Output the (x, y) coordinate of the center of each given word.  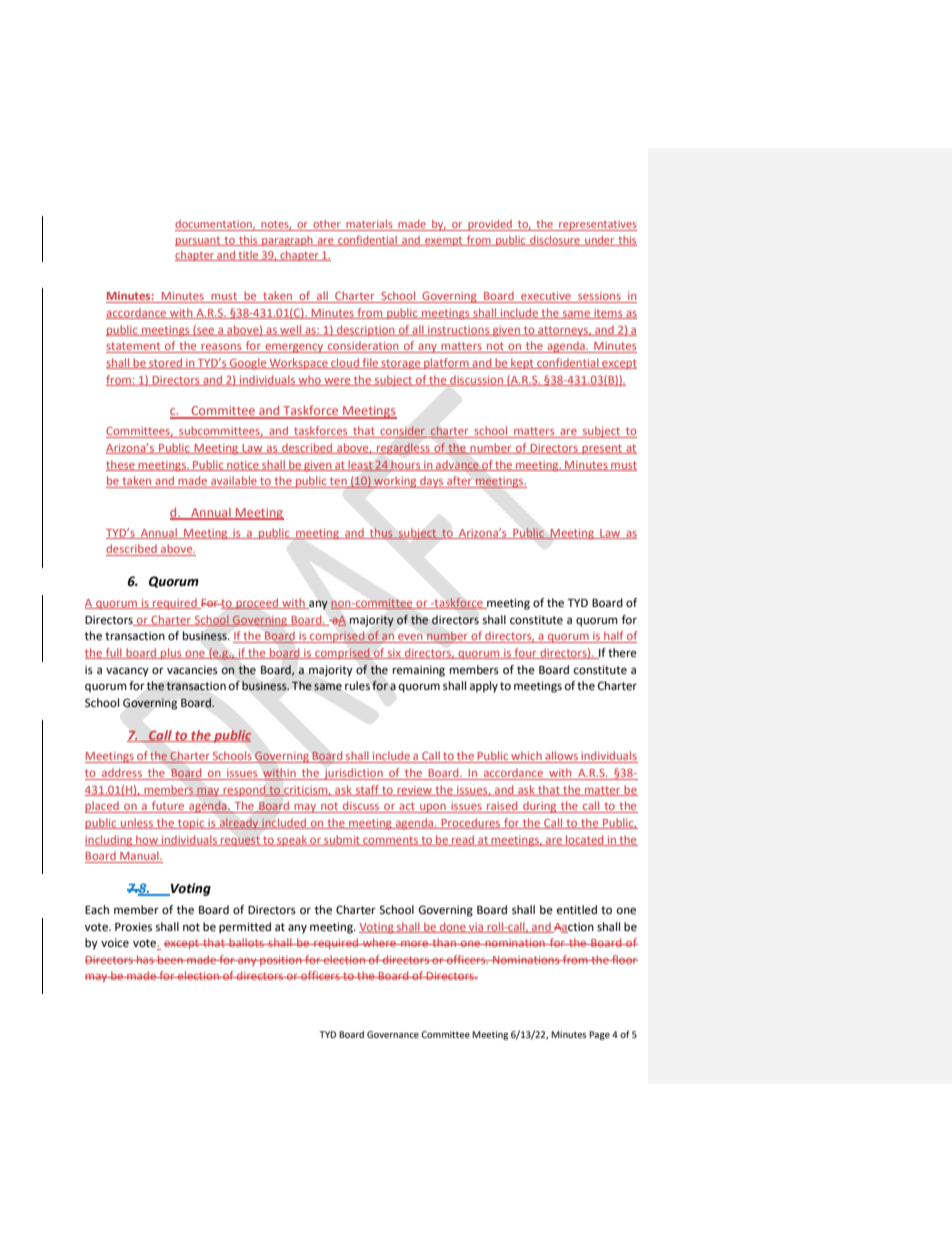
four (525, 653)
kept (522, 363)
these (121, 465)
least (360, 465)
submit (342, 840)
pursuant (199, 241)
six (394, 654)
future (168, 807)
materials (369, 225)
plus (171, 654)
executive (546, 297)
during (540, 807)
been (170, 959)
